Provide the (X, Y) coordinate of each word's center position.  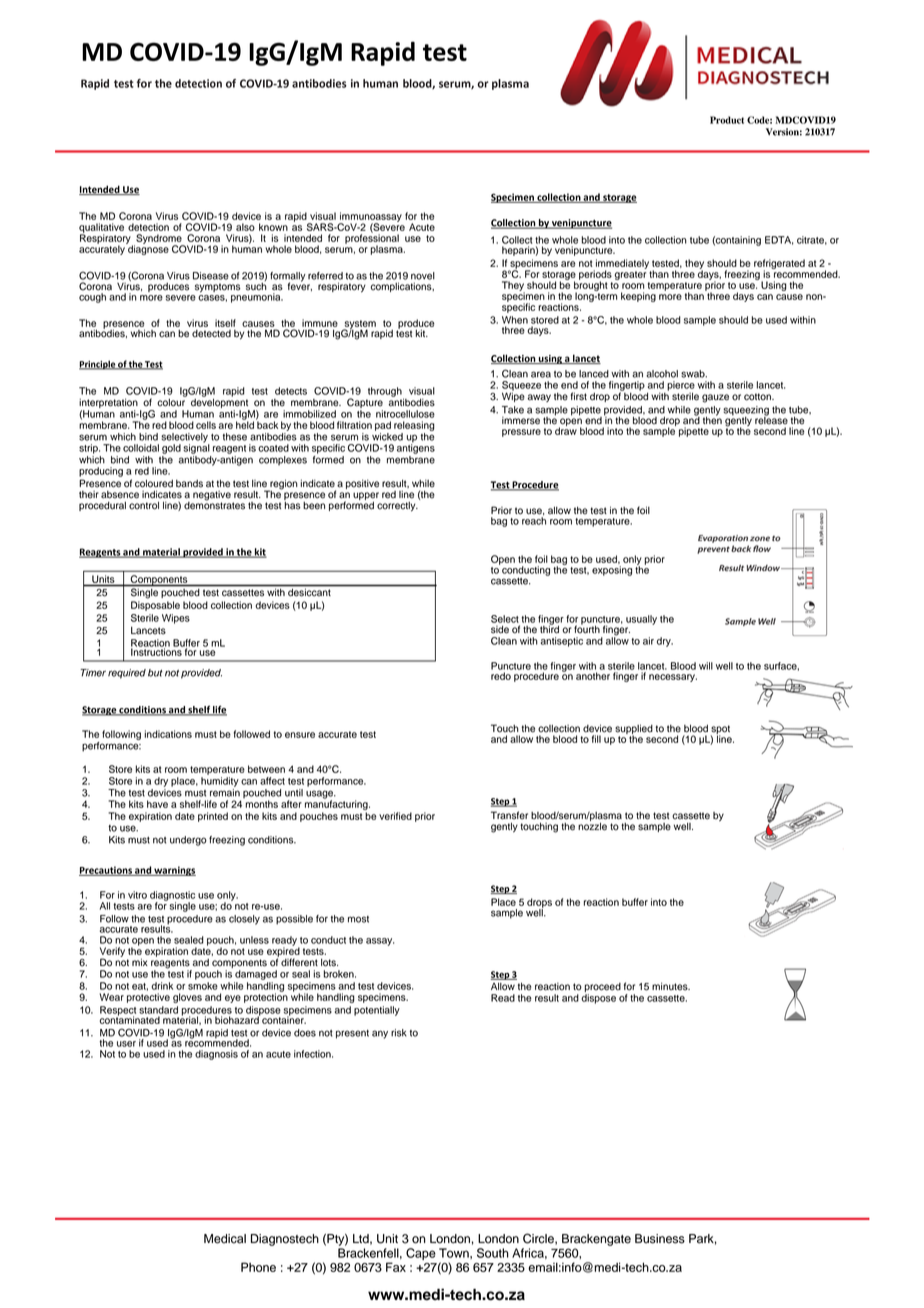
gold (171, 449)
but (155, 673)
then (712, 419)
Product (727, 120)
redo (501, 676)
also (245, 227)
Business (660, 1239)
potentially (377, 1011)
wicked (387, 437)
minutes (671, 986)
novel (423, 276)
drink (162, 986)
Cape (421, 1254)
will (706, 666)
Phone (258, 1267)
